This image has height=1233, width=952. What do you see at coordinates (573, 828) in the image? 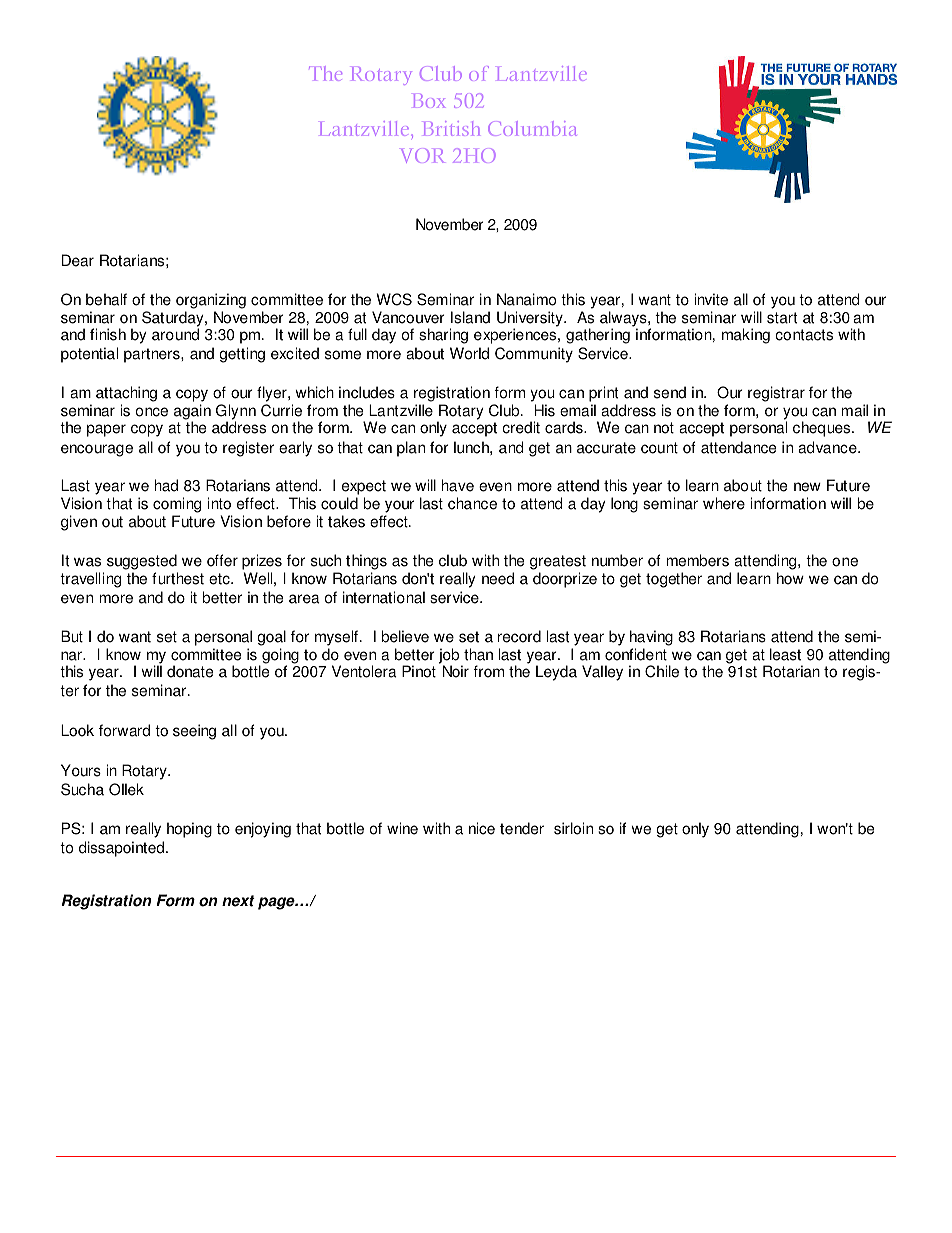
I see `sirloin` at bounding box center [573, 828].
